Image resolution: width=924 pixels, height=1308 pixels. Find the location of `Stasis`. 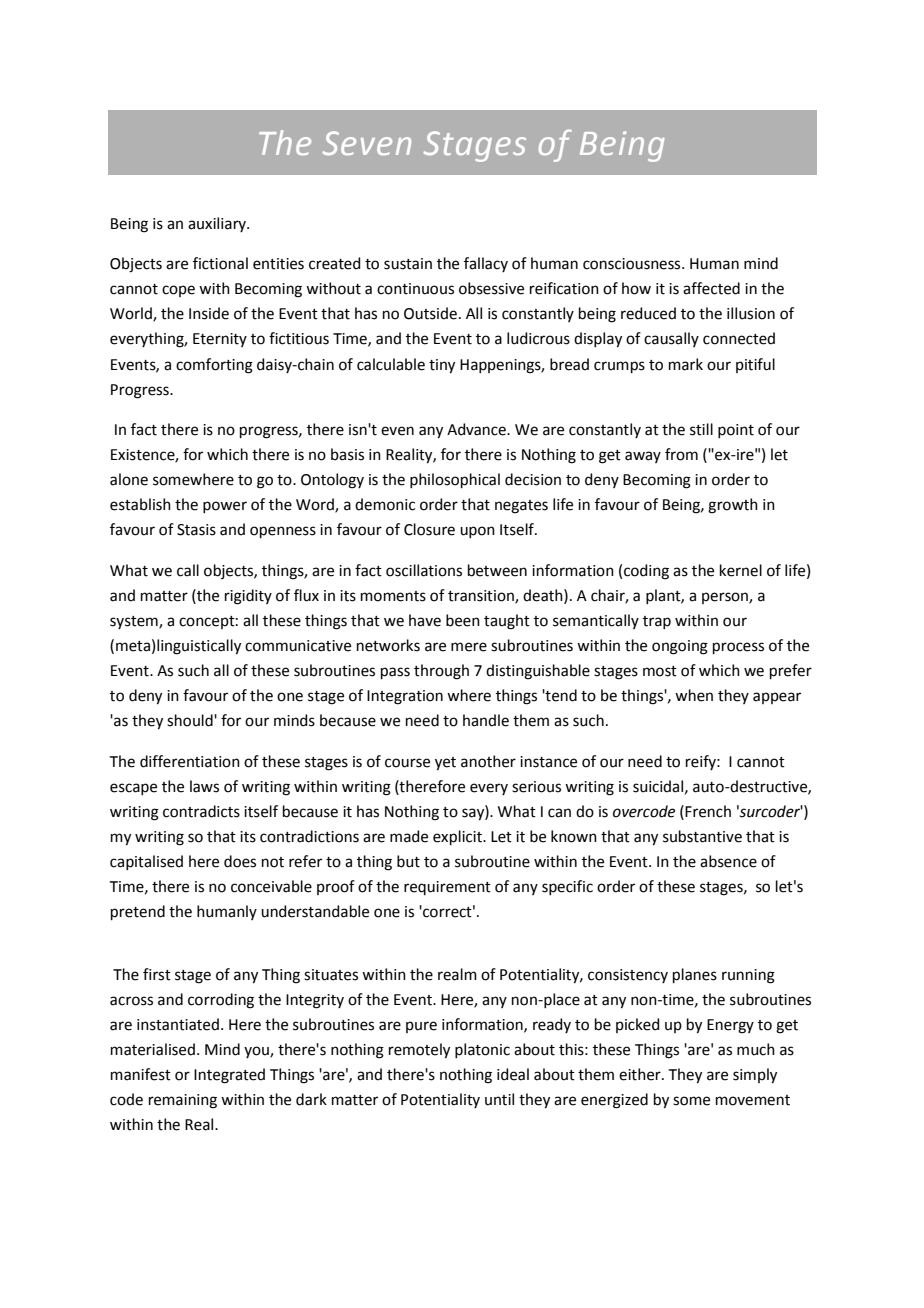

Stasis is located at coordinates (196, 530).
